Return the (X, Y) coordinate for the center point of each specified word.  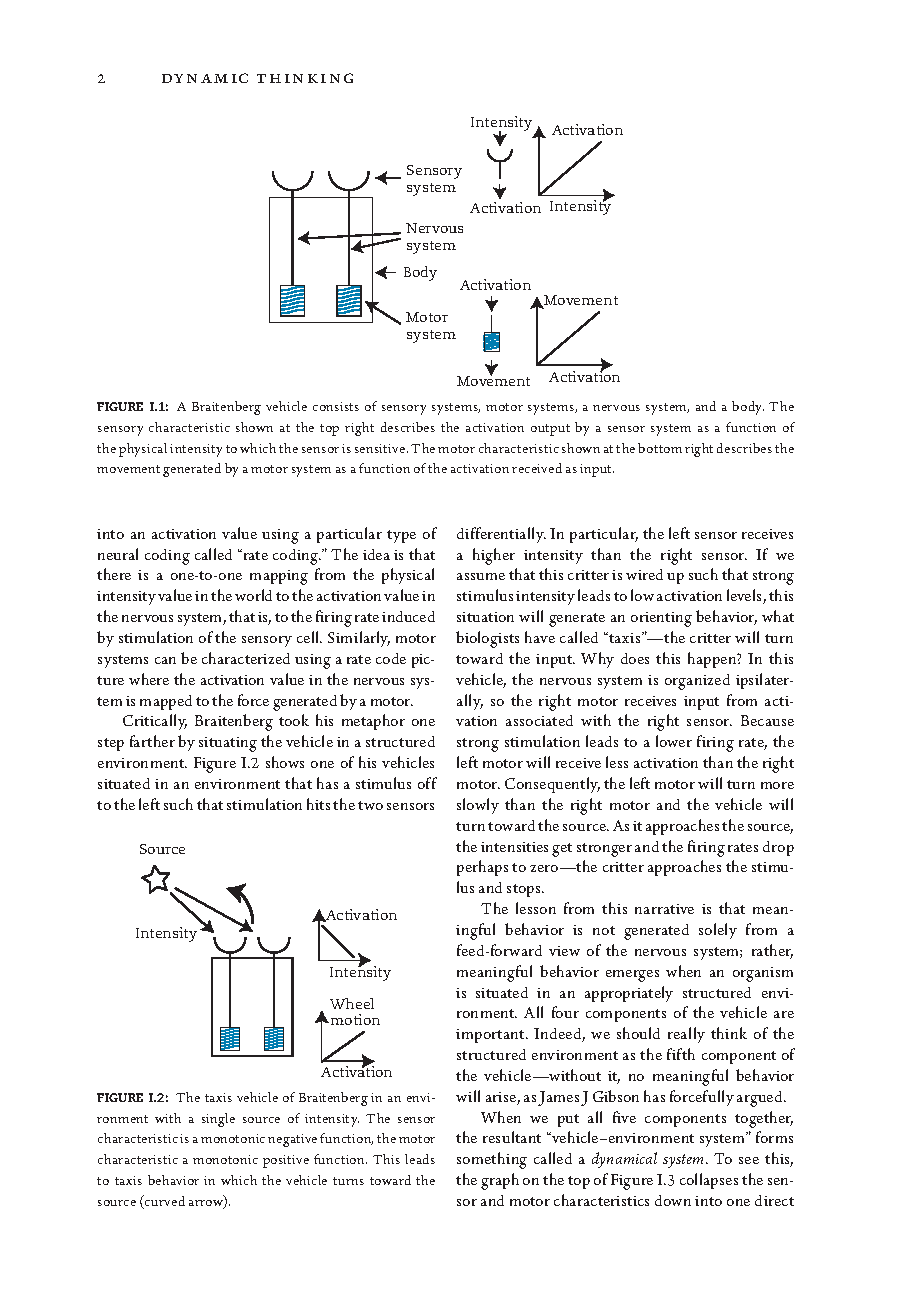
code (391, 658)
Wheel (352, 1003)
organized (697, 682)
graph (500, 1181)
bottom (660, 448)
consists (336, 406)
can (165, 660)
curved (164, 1202)
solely (718, 931)
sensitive (381, 448)
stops (525, 890)
